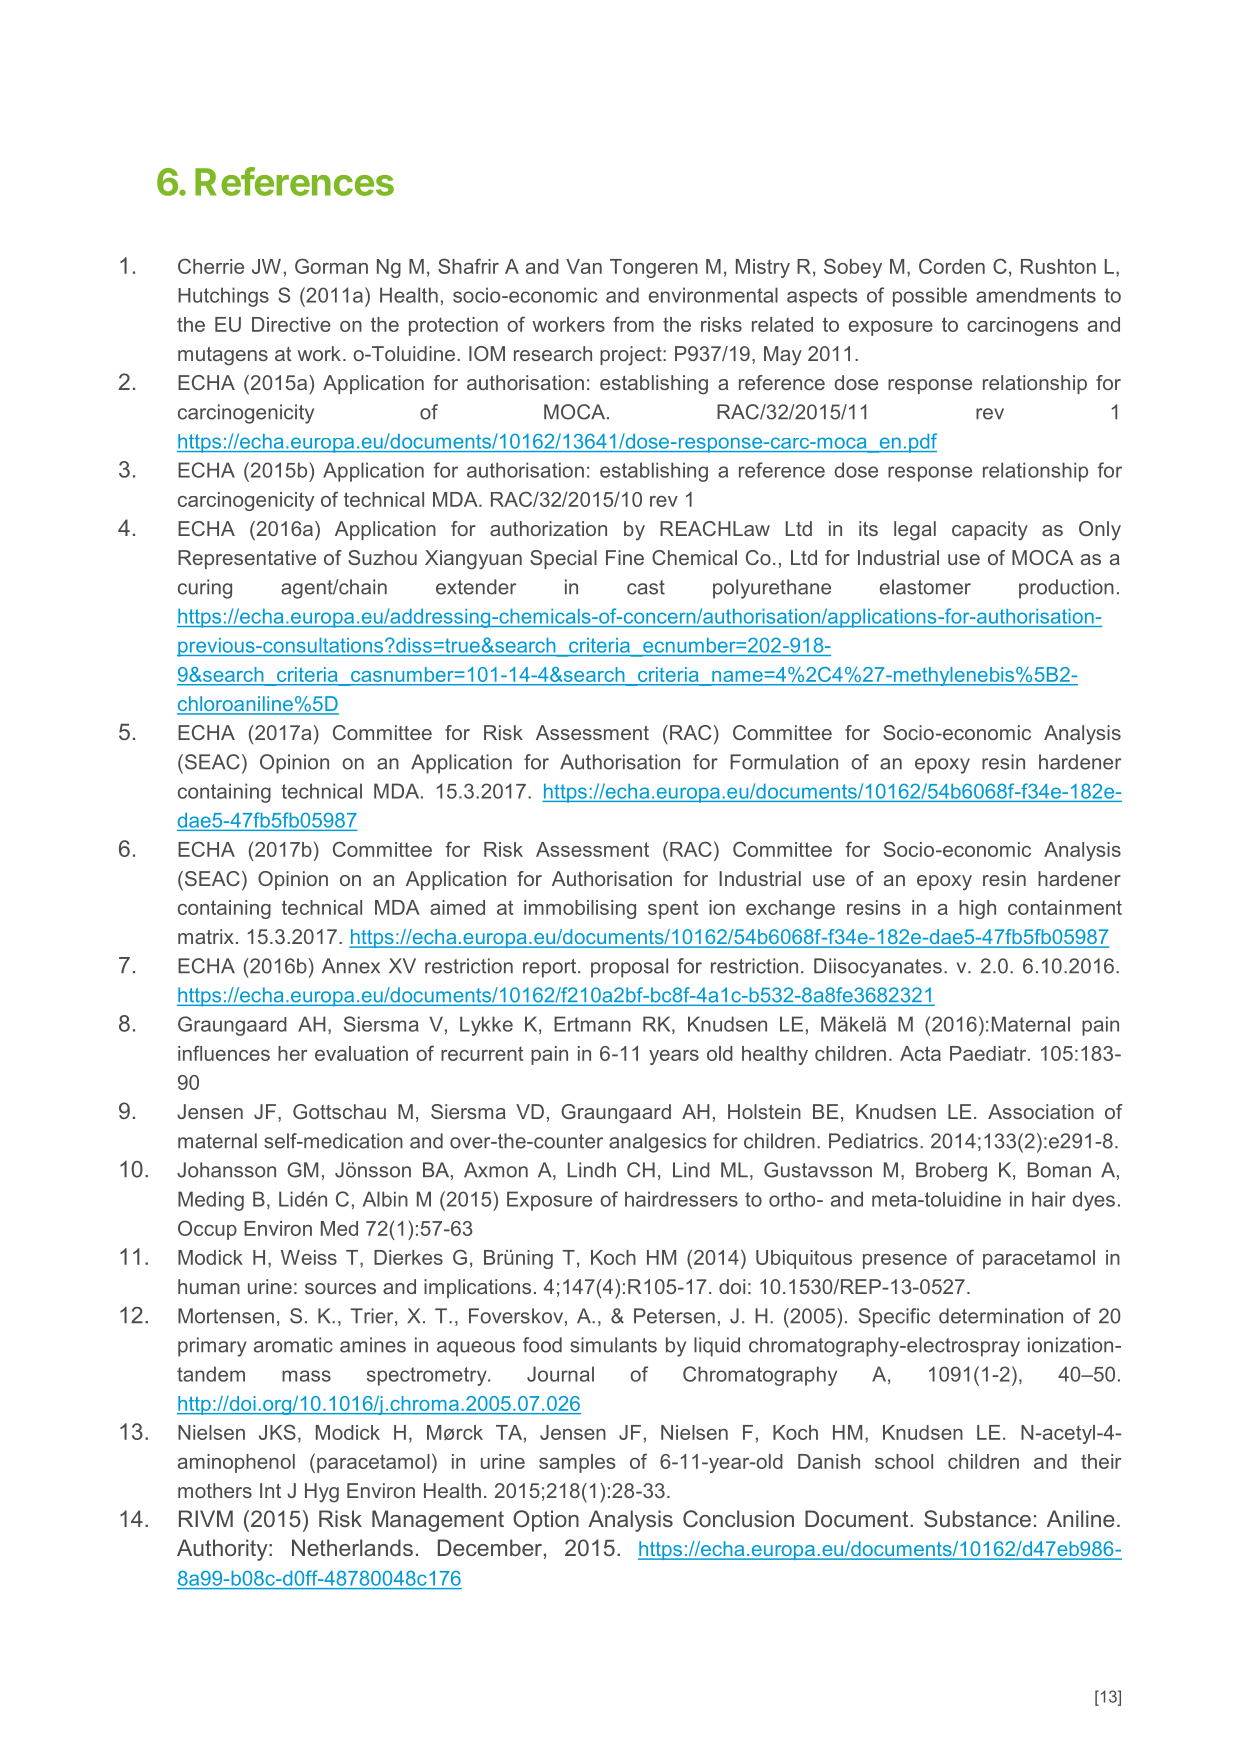 Image resolution: width=1240 pixels, height=1753 pixels. What do you see at coordinates (673, 909) in the document?
I see `spent` at bounding box center [673, 909].
